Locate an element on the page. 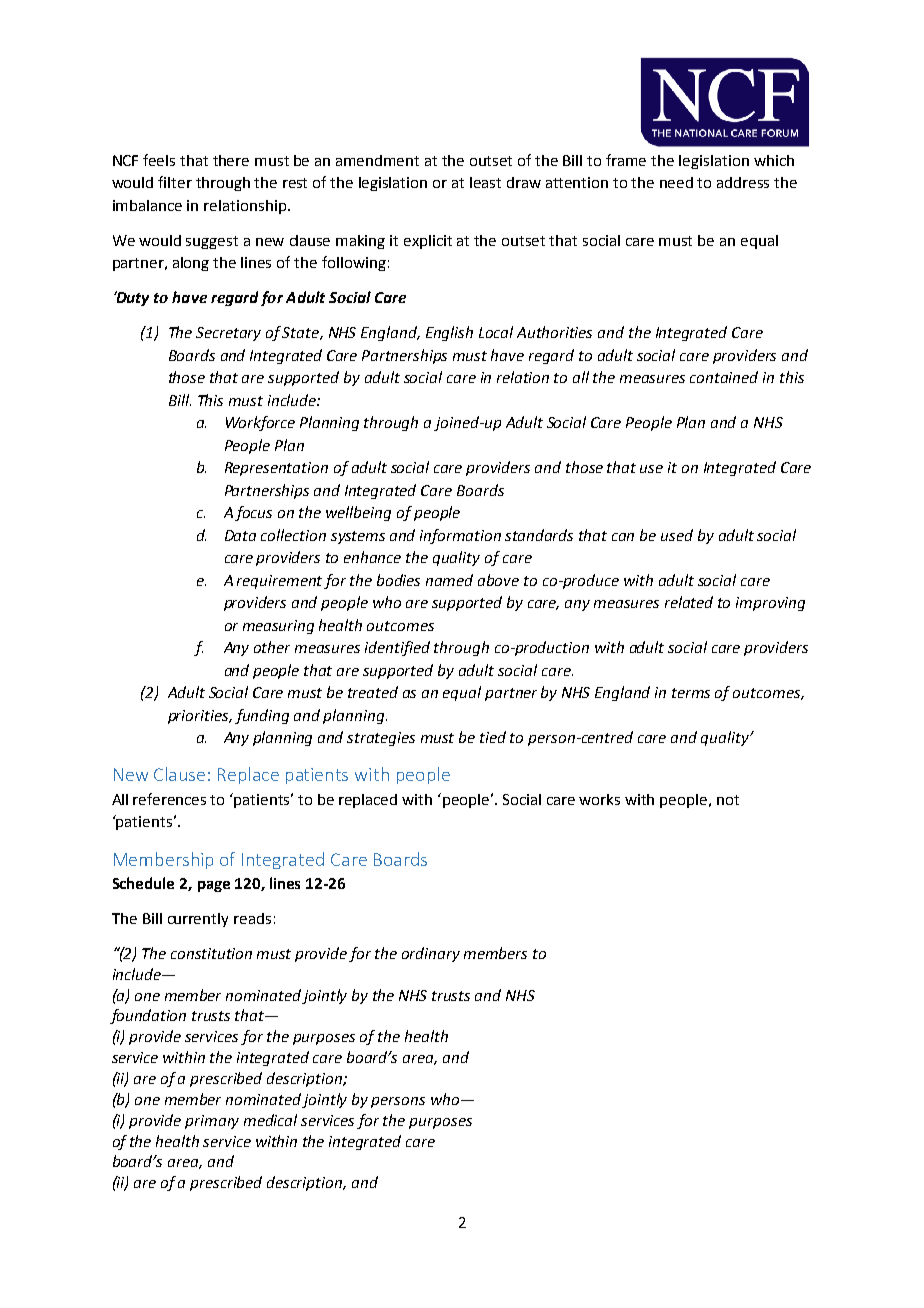 The width and height of the page is (924, 1308). least is located at coordinates (485, 182).
